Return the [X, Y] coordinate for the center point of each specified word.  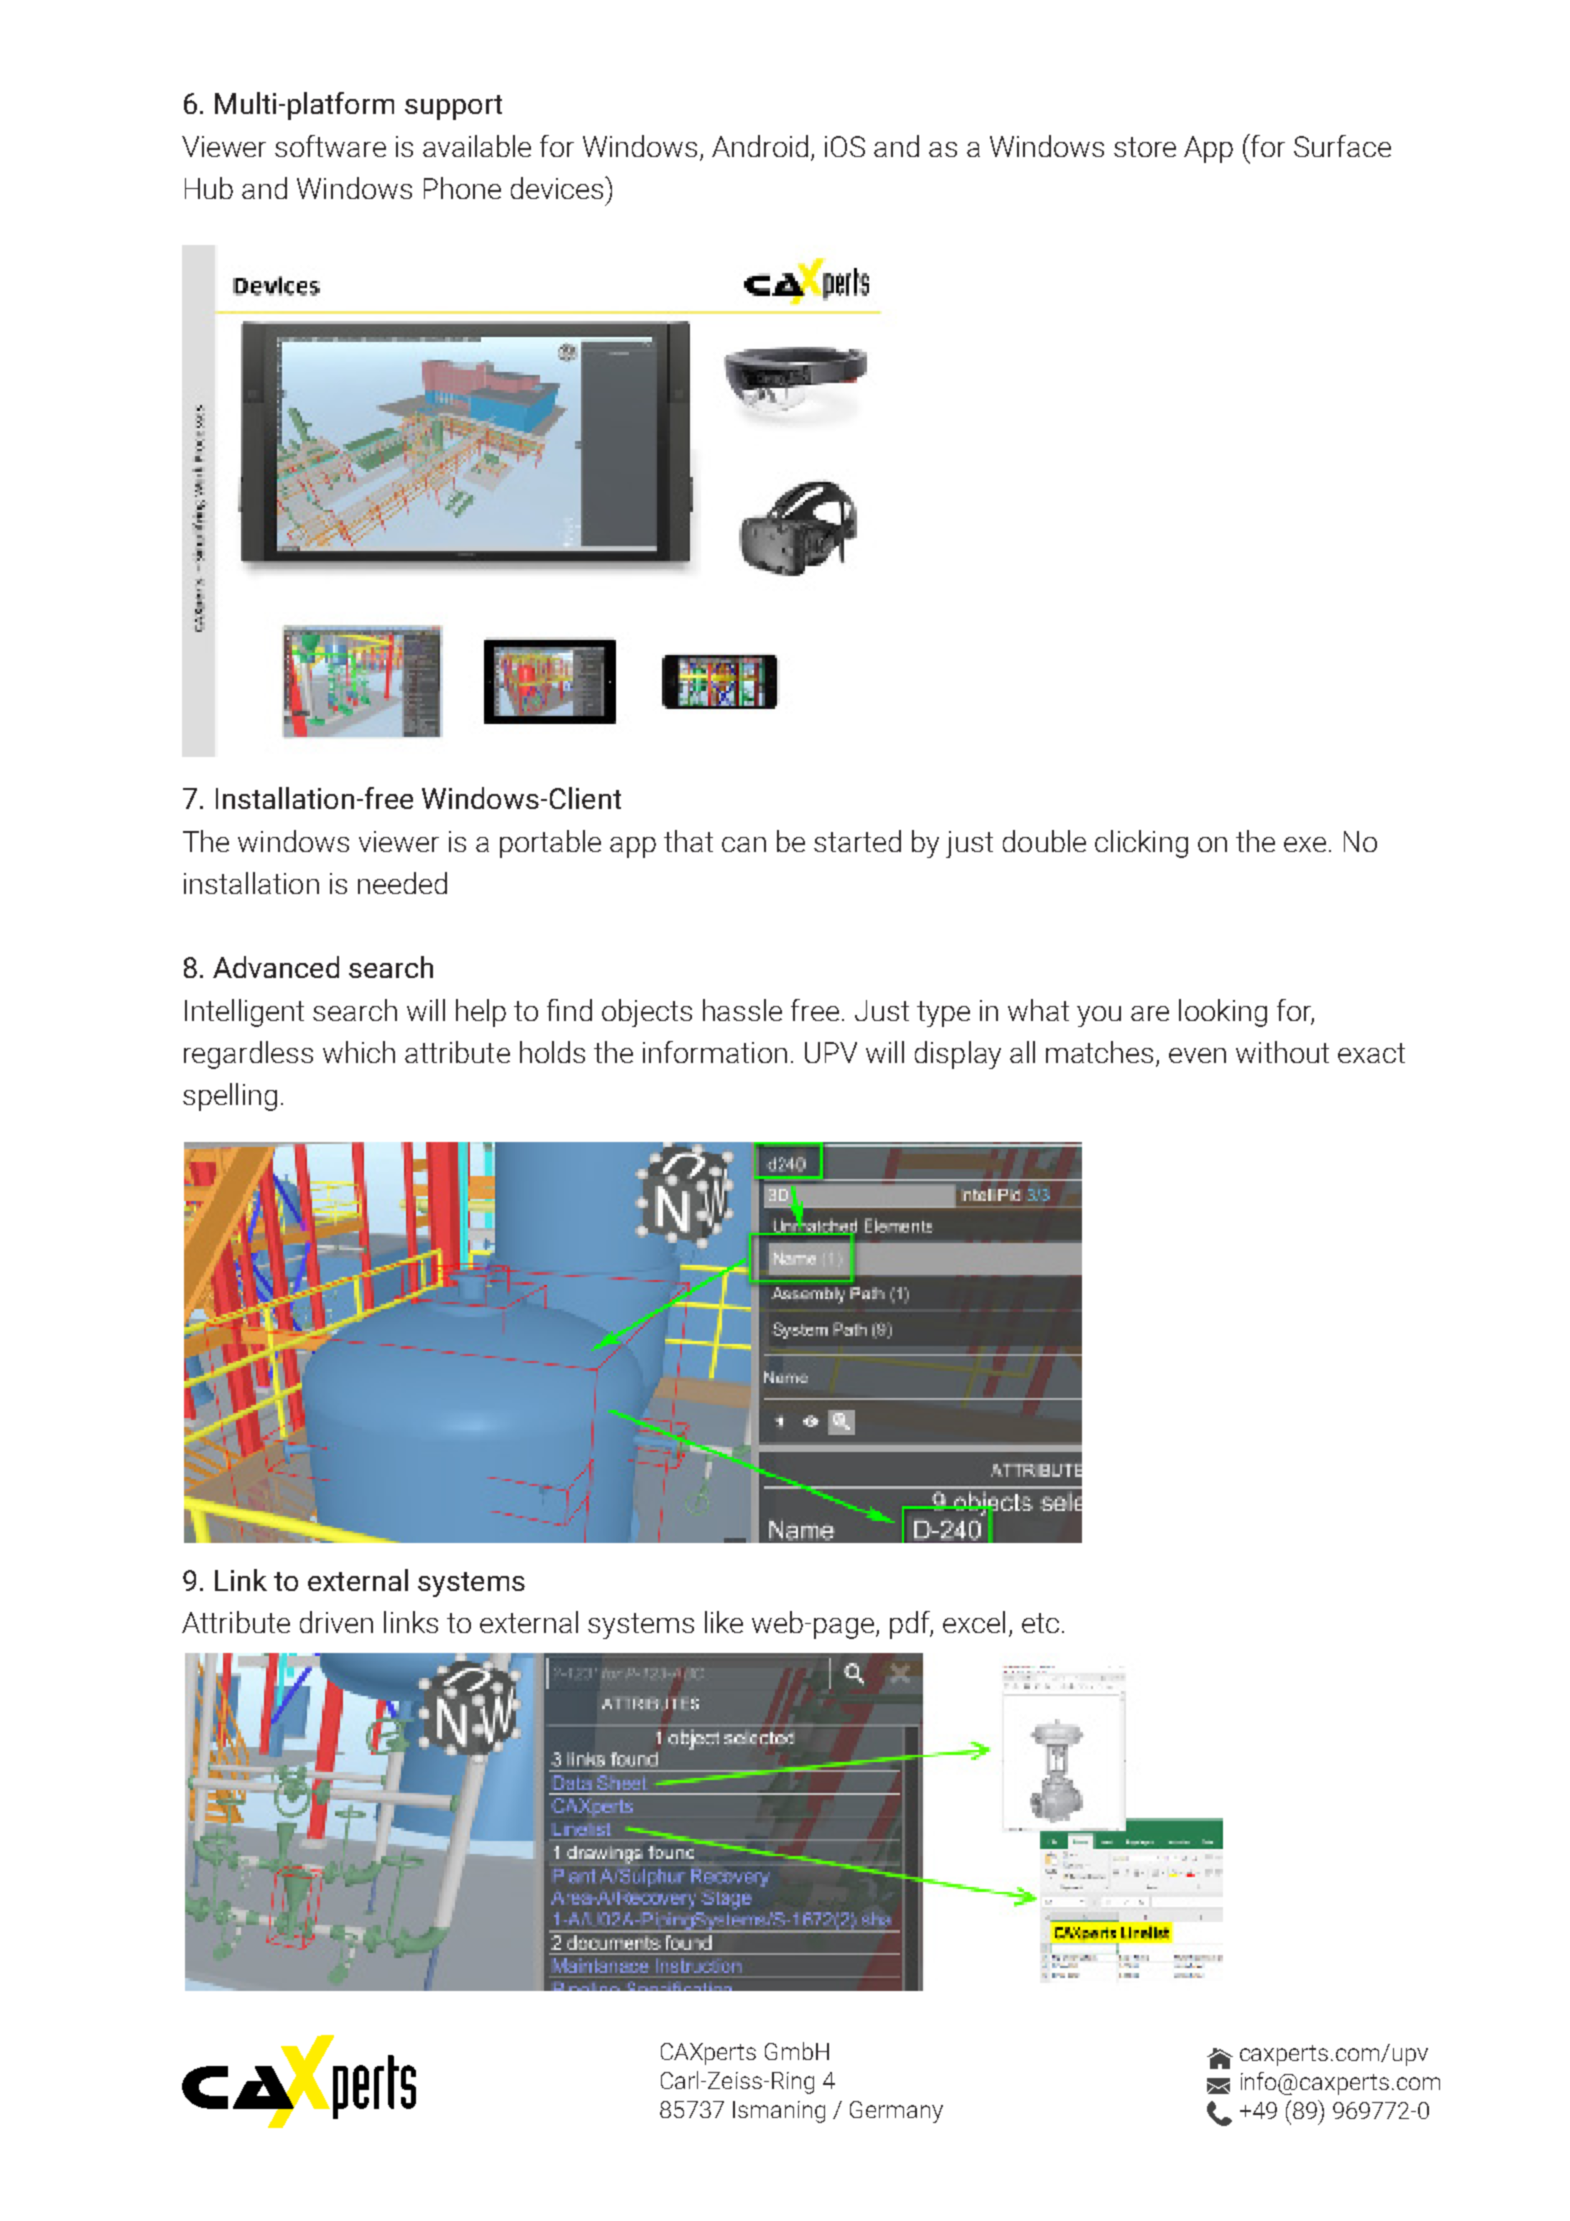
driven [336, 1622]
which [359, 1052]
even [1197, 1055]
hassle [742, 1010]
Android [760, 146]
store [1145, 147]
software [330, 146]
